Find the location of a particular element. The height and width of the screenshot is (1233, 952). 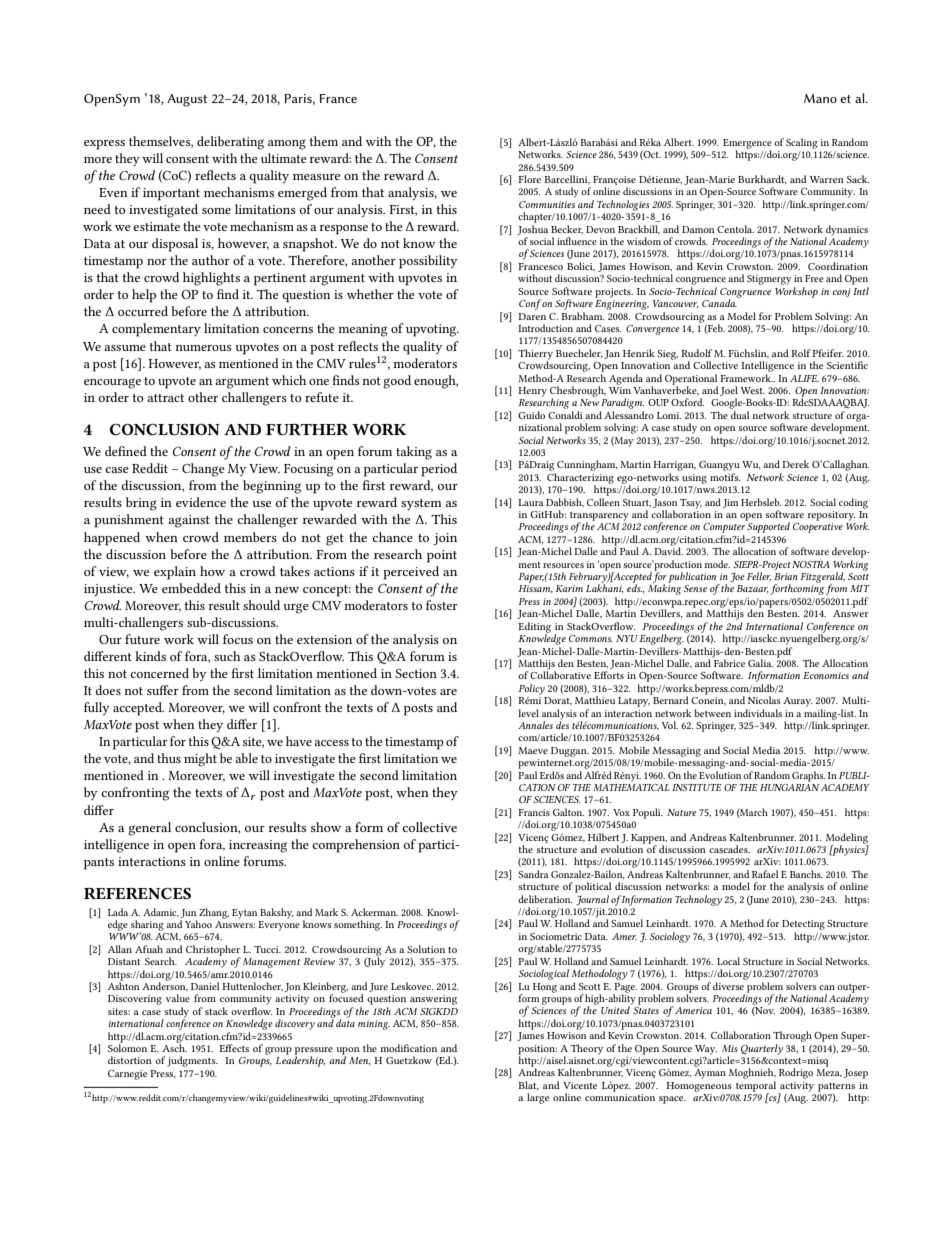

Emergence is located at coordinates (747, 145).
